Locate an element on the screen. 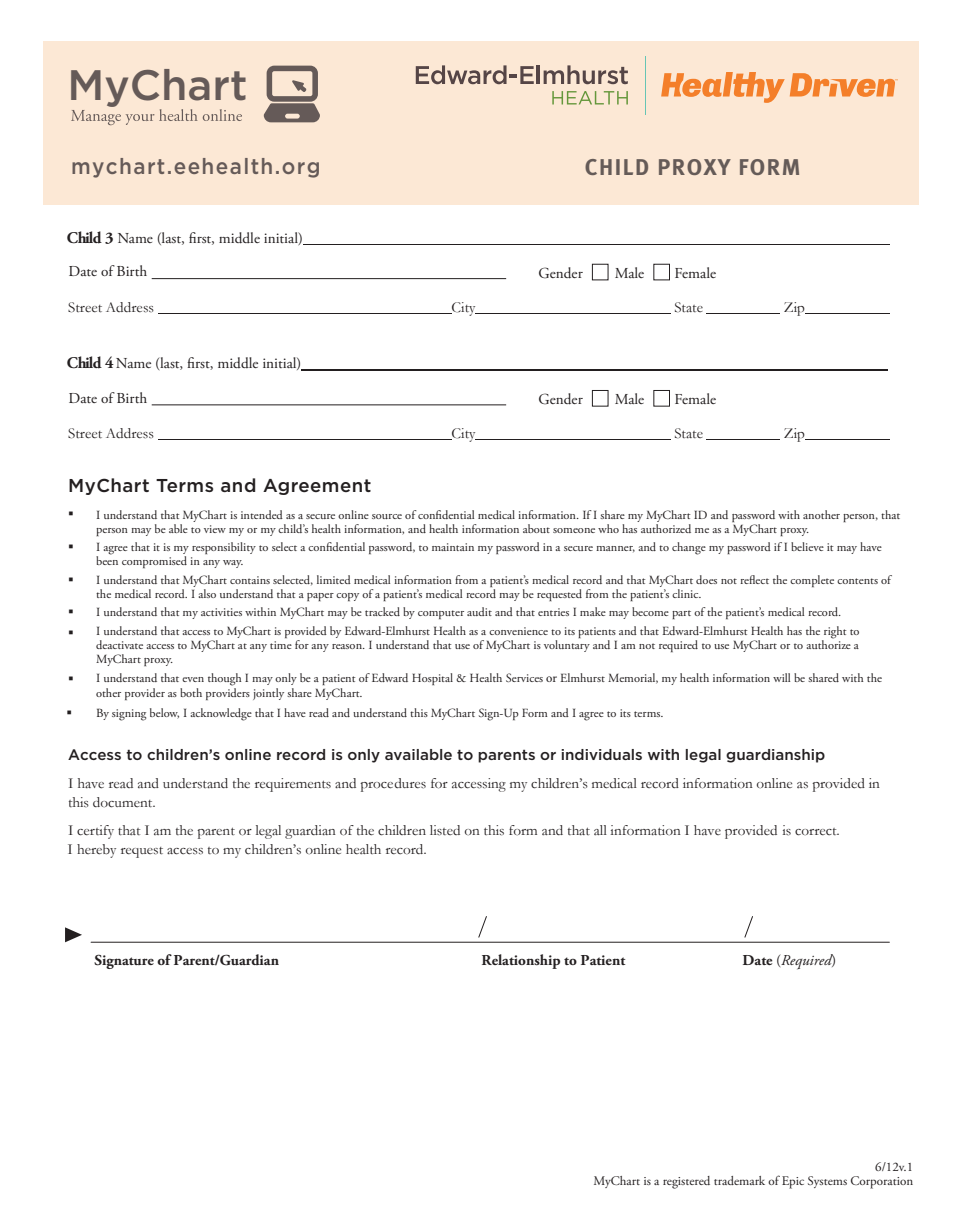 This screenshot has width=958, height=1232. hereby is located at coordinates (96, 851).
